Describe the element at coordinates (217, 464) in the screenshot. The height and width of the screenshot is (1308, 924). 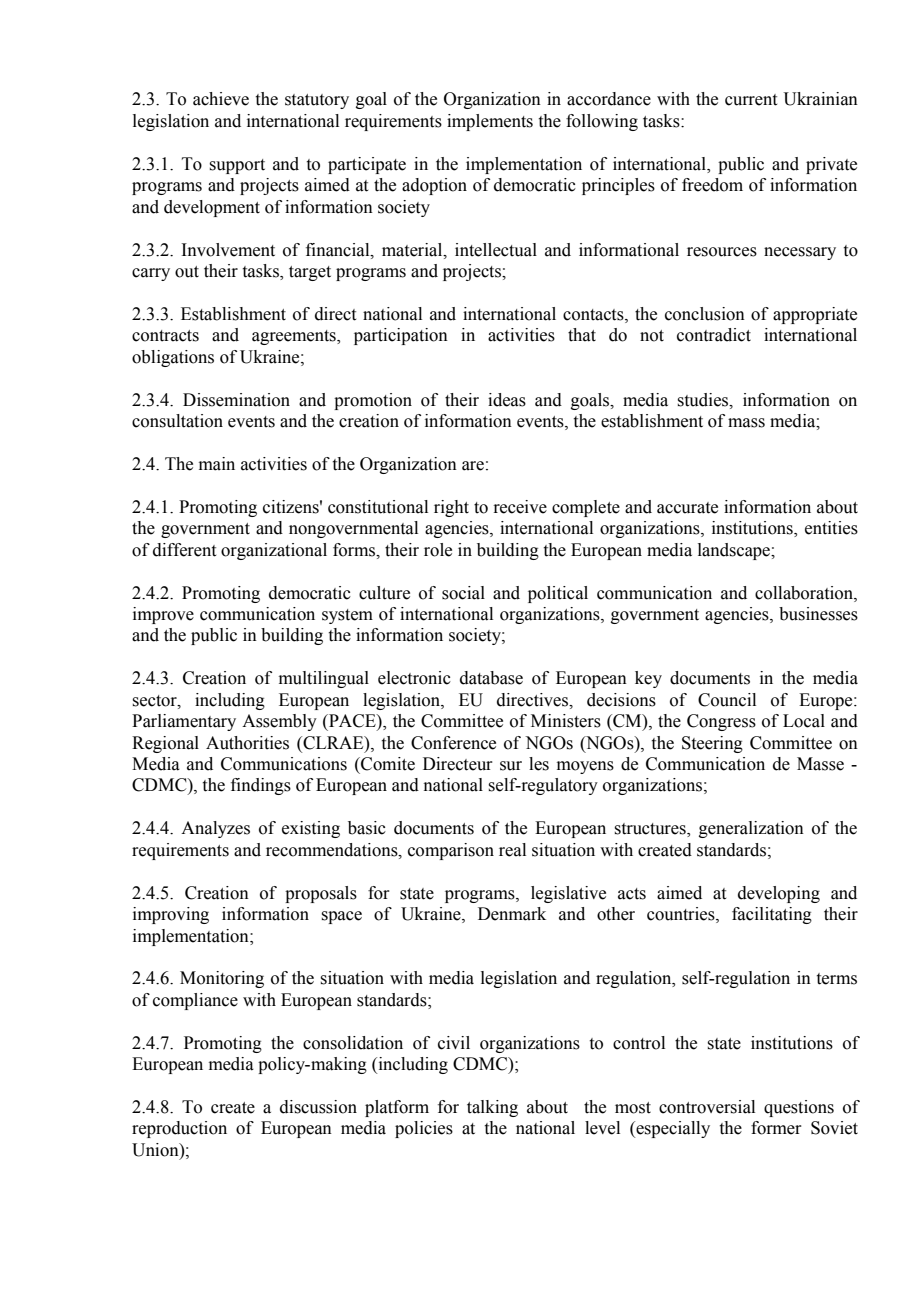
I see `main` at that location.
